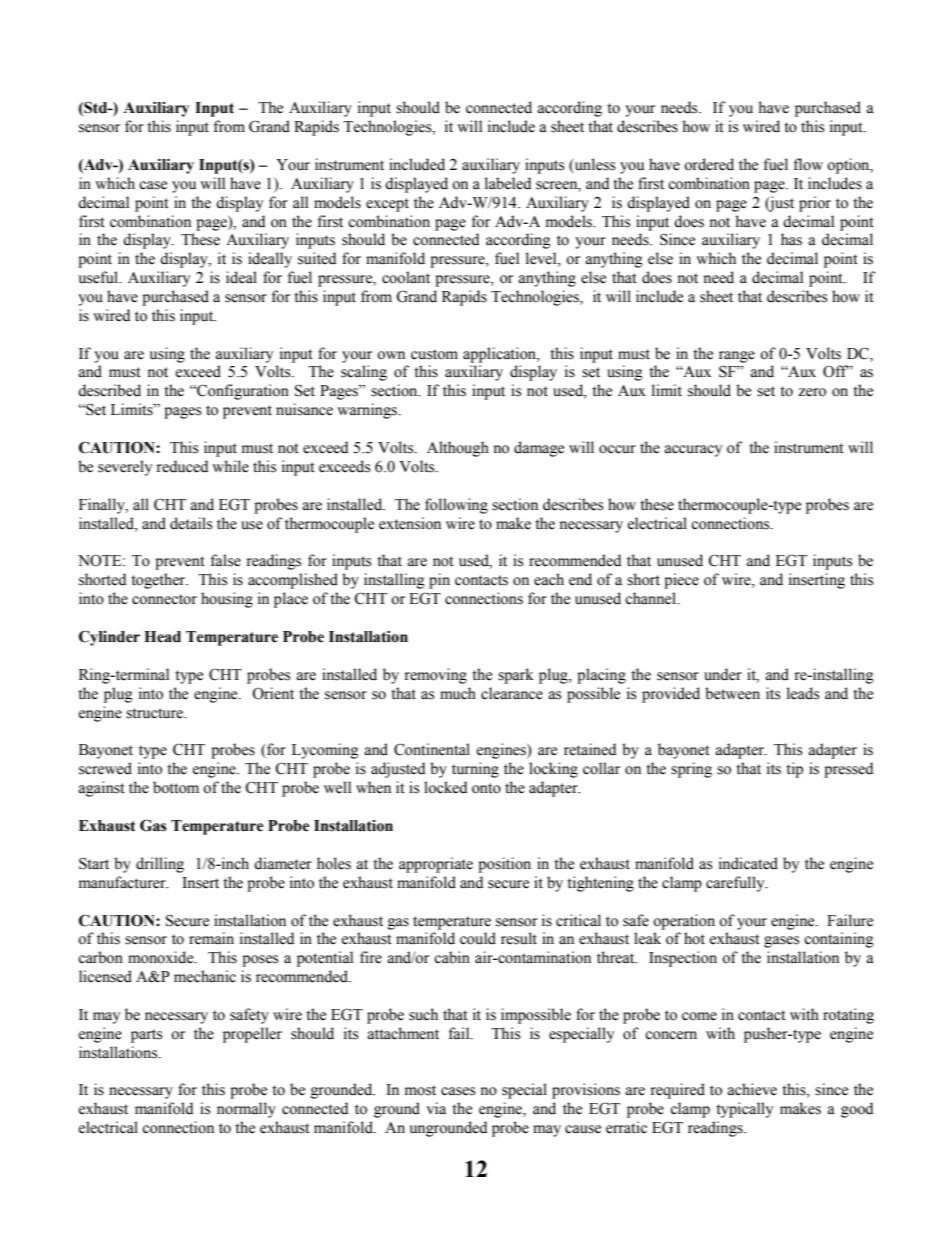 Image resolution: width=952 pixels, height=1233 pixels. Describe the element at coordinates (436, 1108) in the document. I see `via` at that location.
